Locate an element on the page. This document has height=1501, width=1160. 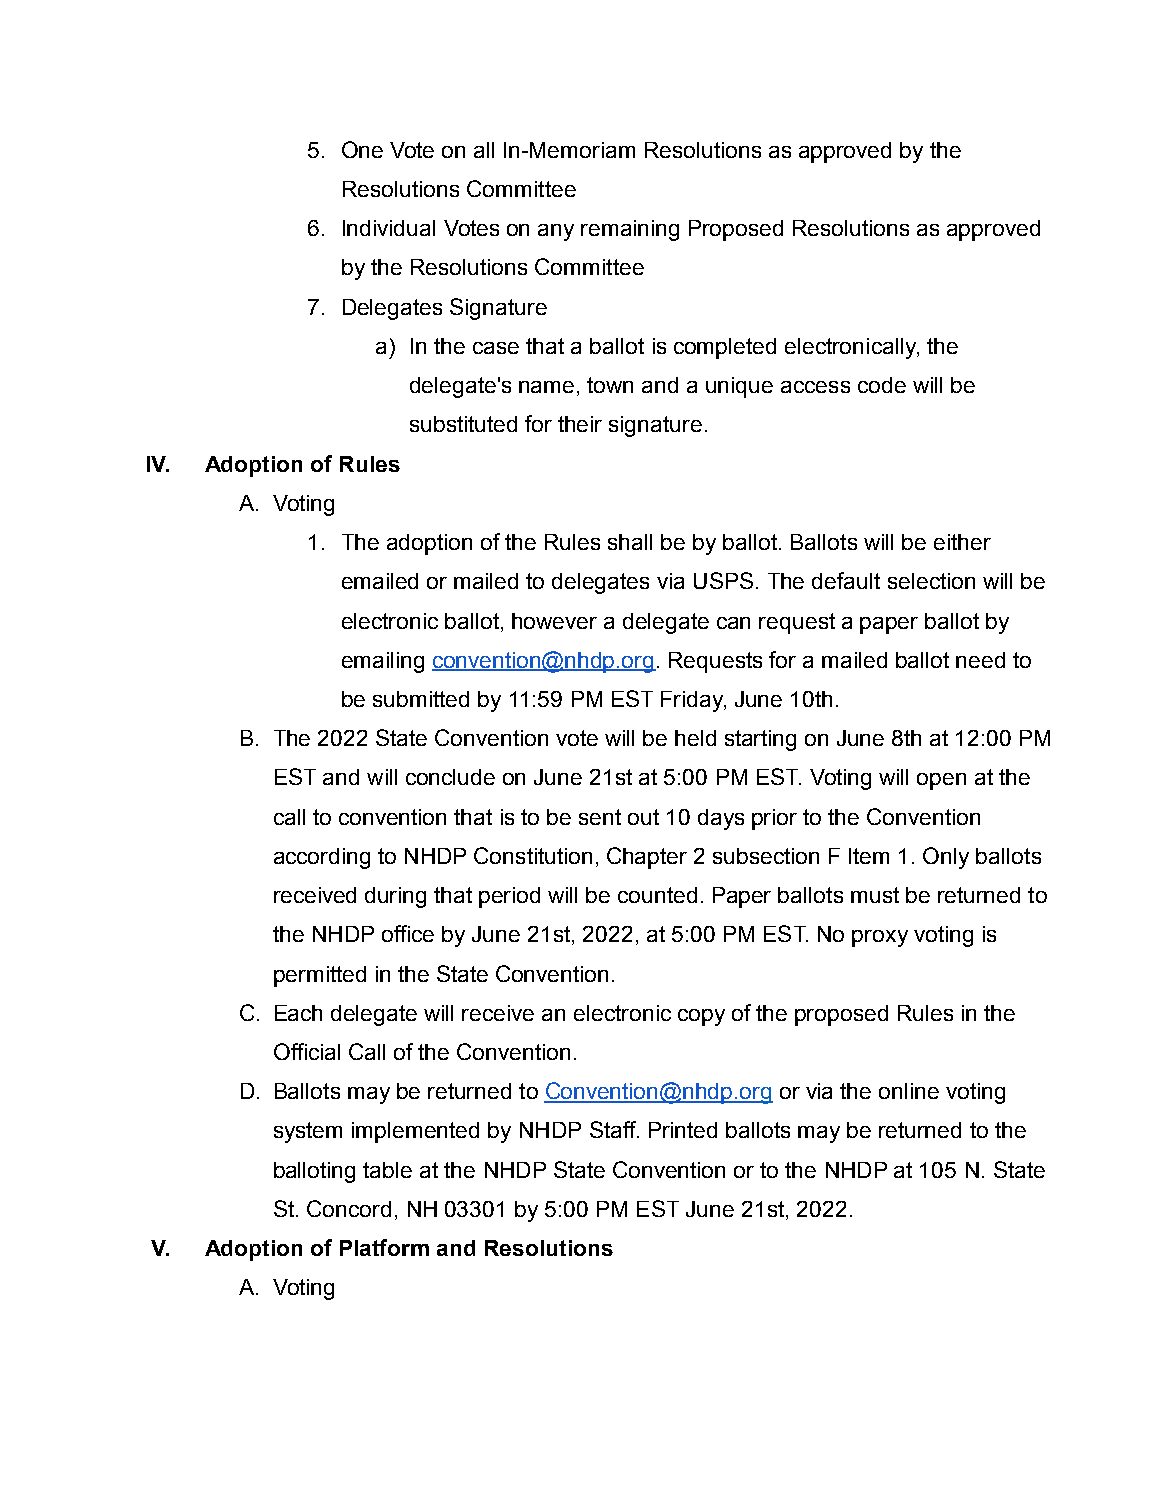
Chapter is located at coordinates (647, 858).
